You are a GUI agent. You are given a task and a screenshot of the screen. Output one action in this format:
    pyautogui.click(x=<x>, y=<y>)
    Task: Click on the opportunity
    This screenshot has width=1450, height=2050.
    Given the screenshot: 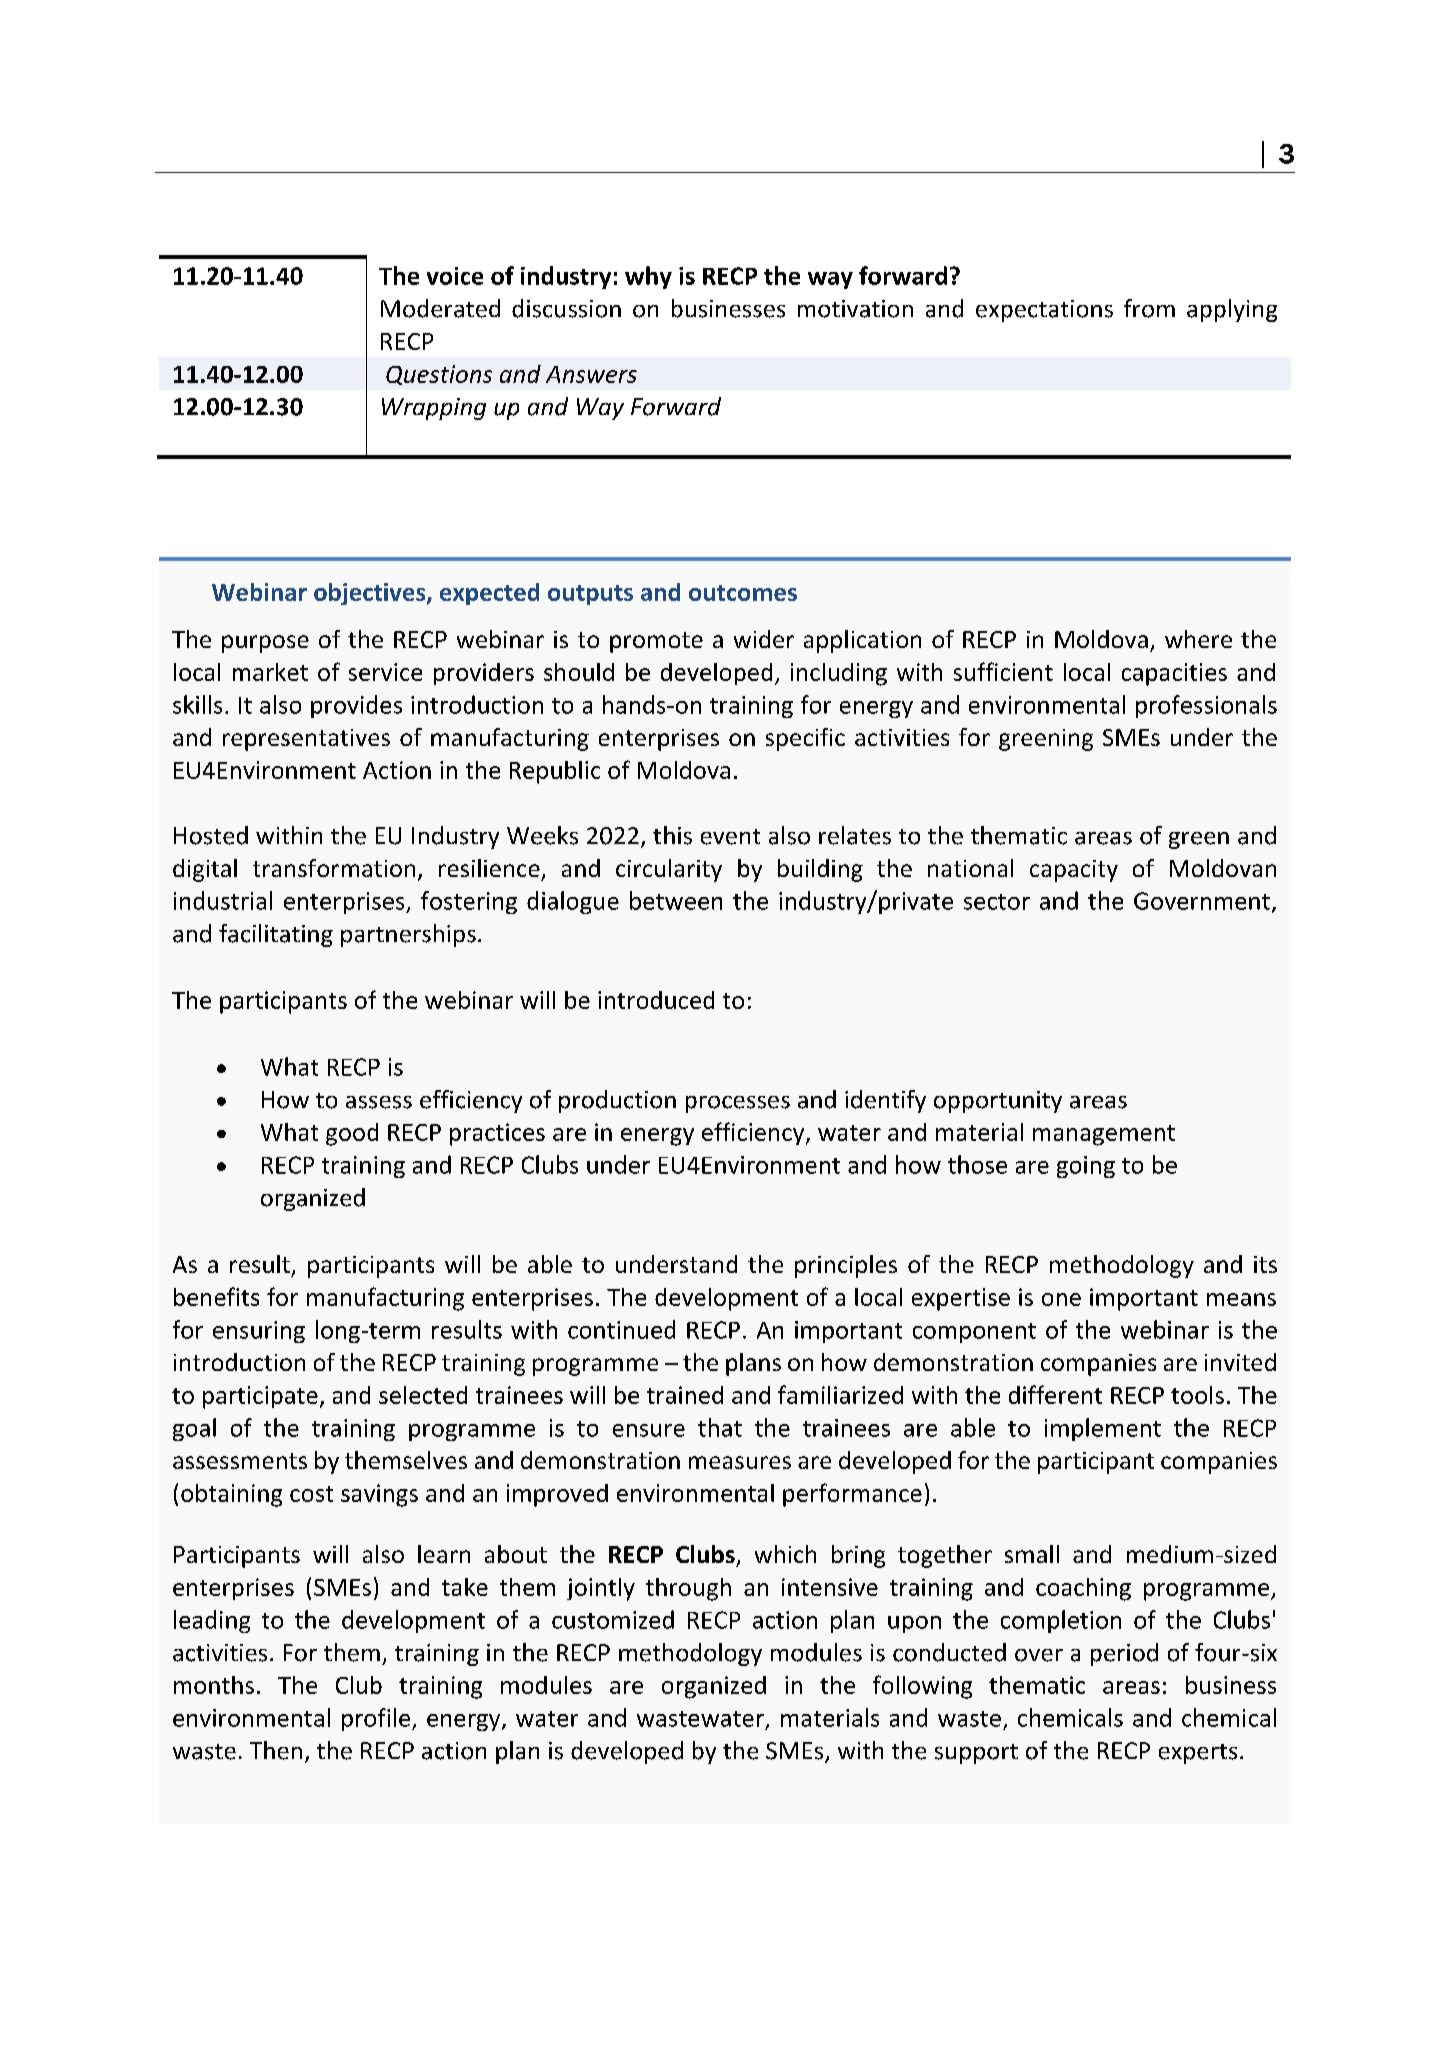 What is the action you would take?
    pyautogui.click(x=998, y=1102)
